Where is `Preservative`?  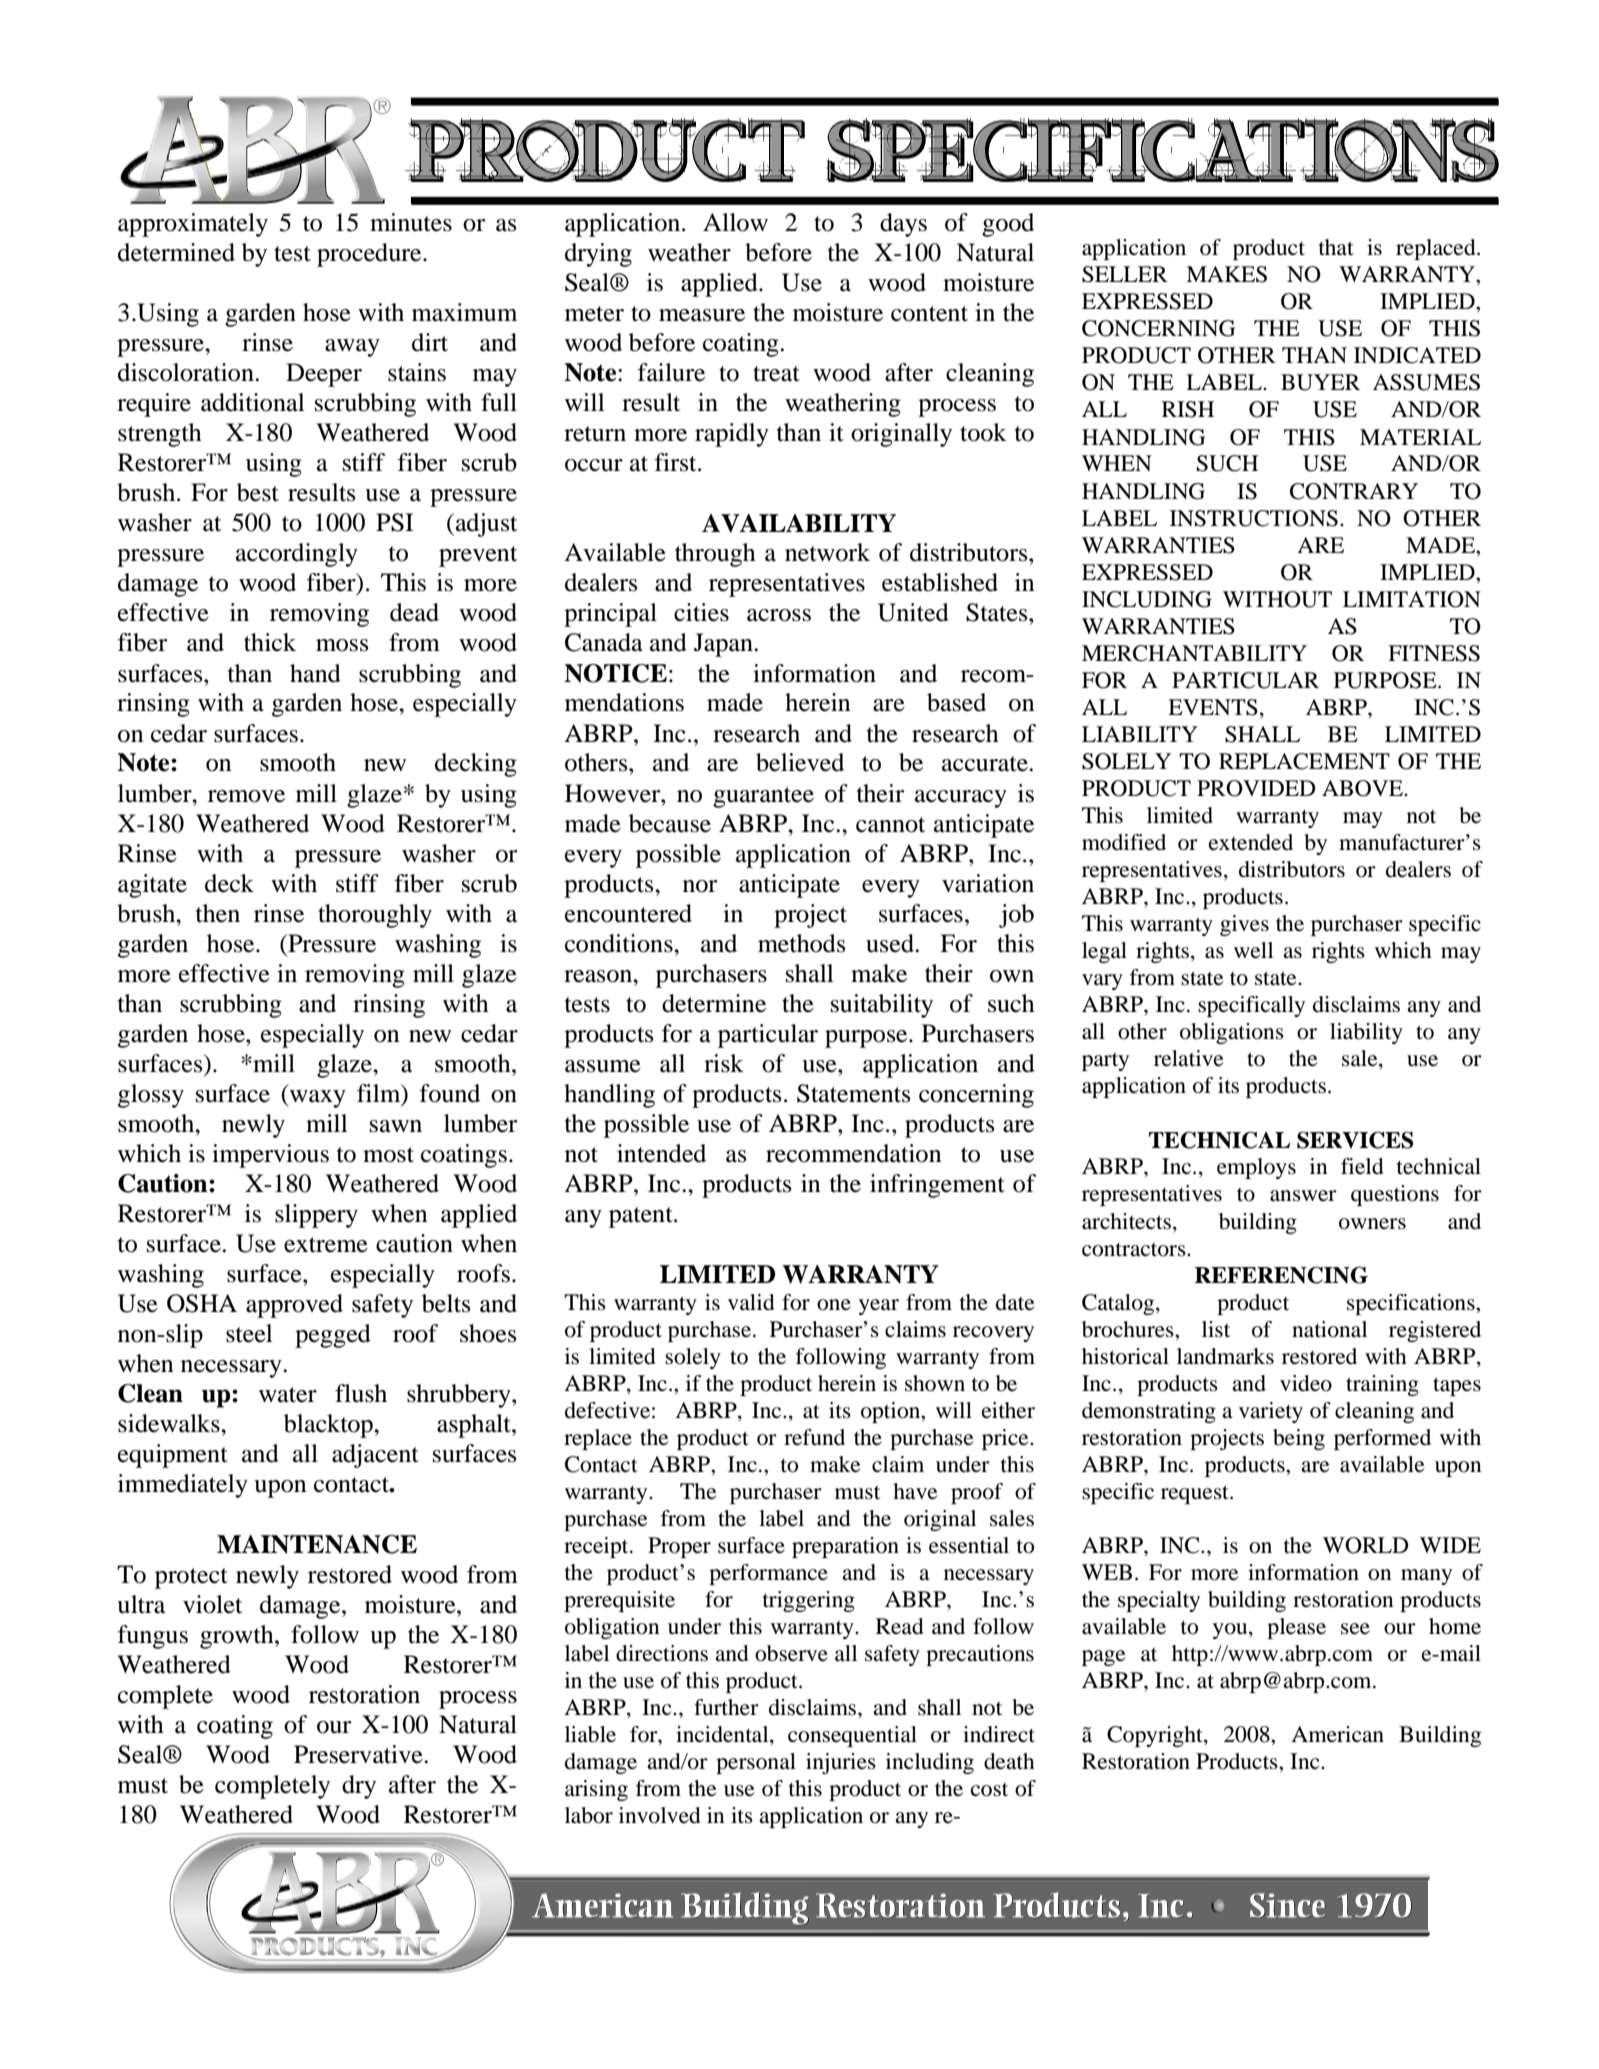 Preservative is located at coordinates (359, 1754).
